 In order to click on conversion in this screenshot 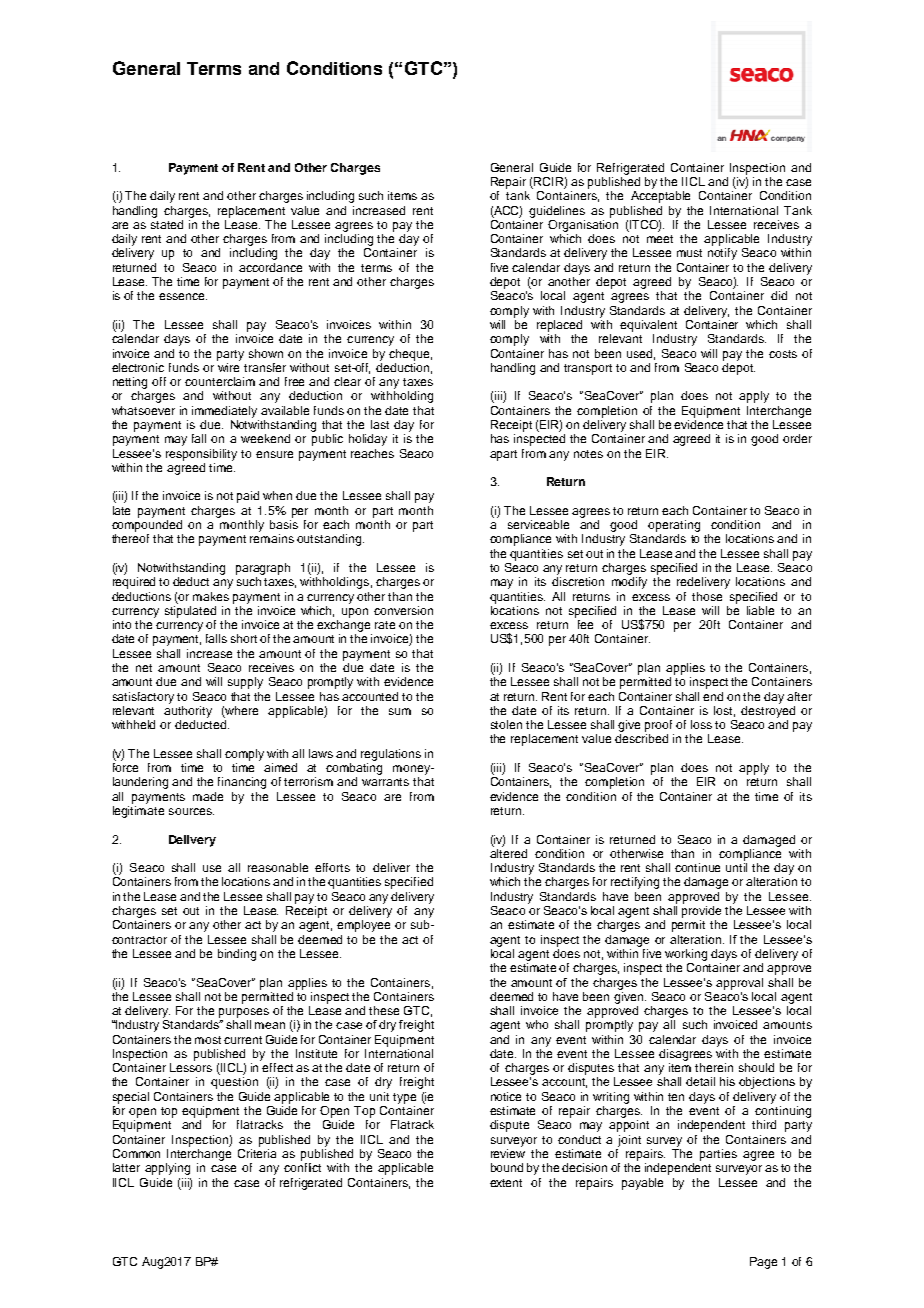, I will do `click(403, 610)`.
